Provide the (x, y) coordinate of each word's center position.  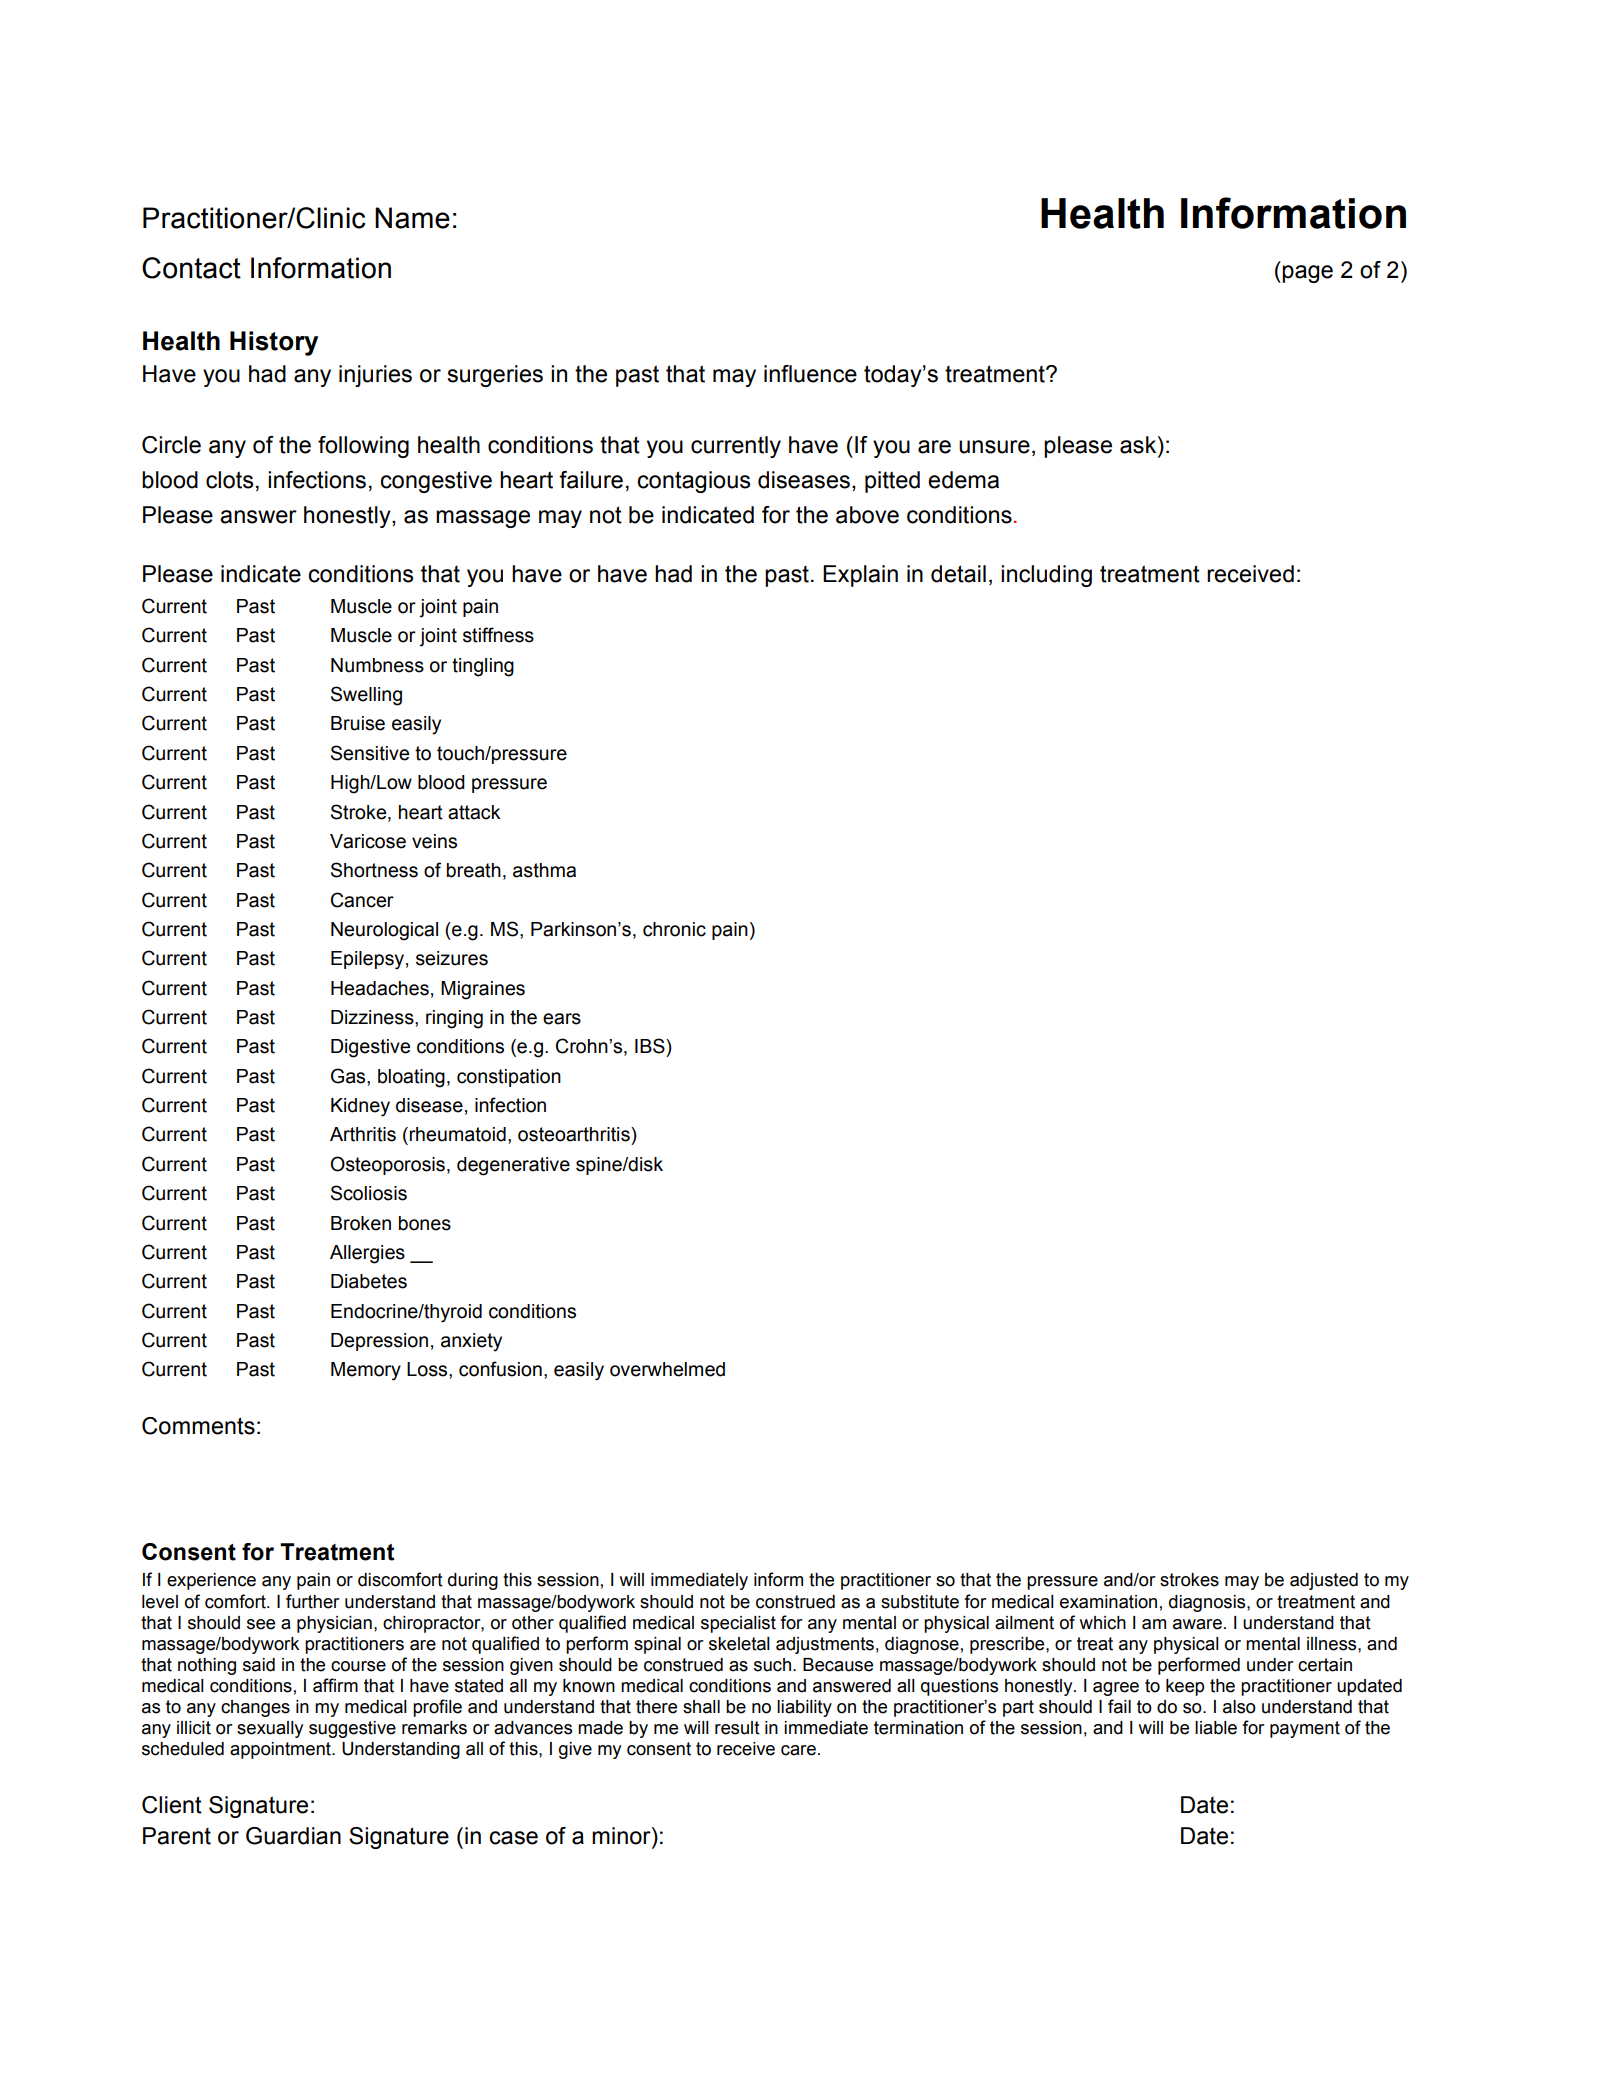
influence (810, 374)
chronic (674, 929)
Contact (191, 268)
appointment (281, 1750)
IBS (651, 1046)
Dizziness (373, 1017)
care (798, 1750)
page (1307, 274)
